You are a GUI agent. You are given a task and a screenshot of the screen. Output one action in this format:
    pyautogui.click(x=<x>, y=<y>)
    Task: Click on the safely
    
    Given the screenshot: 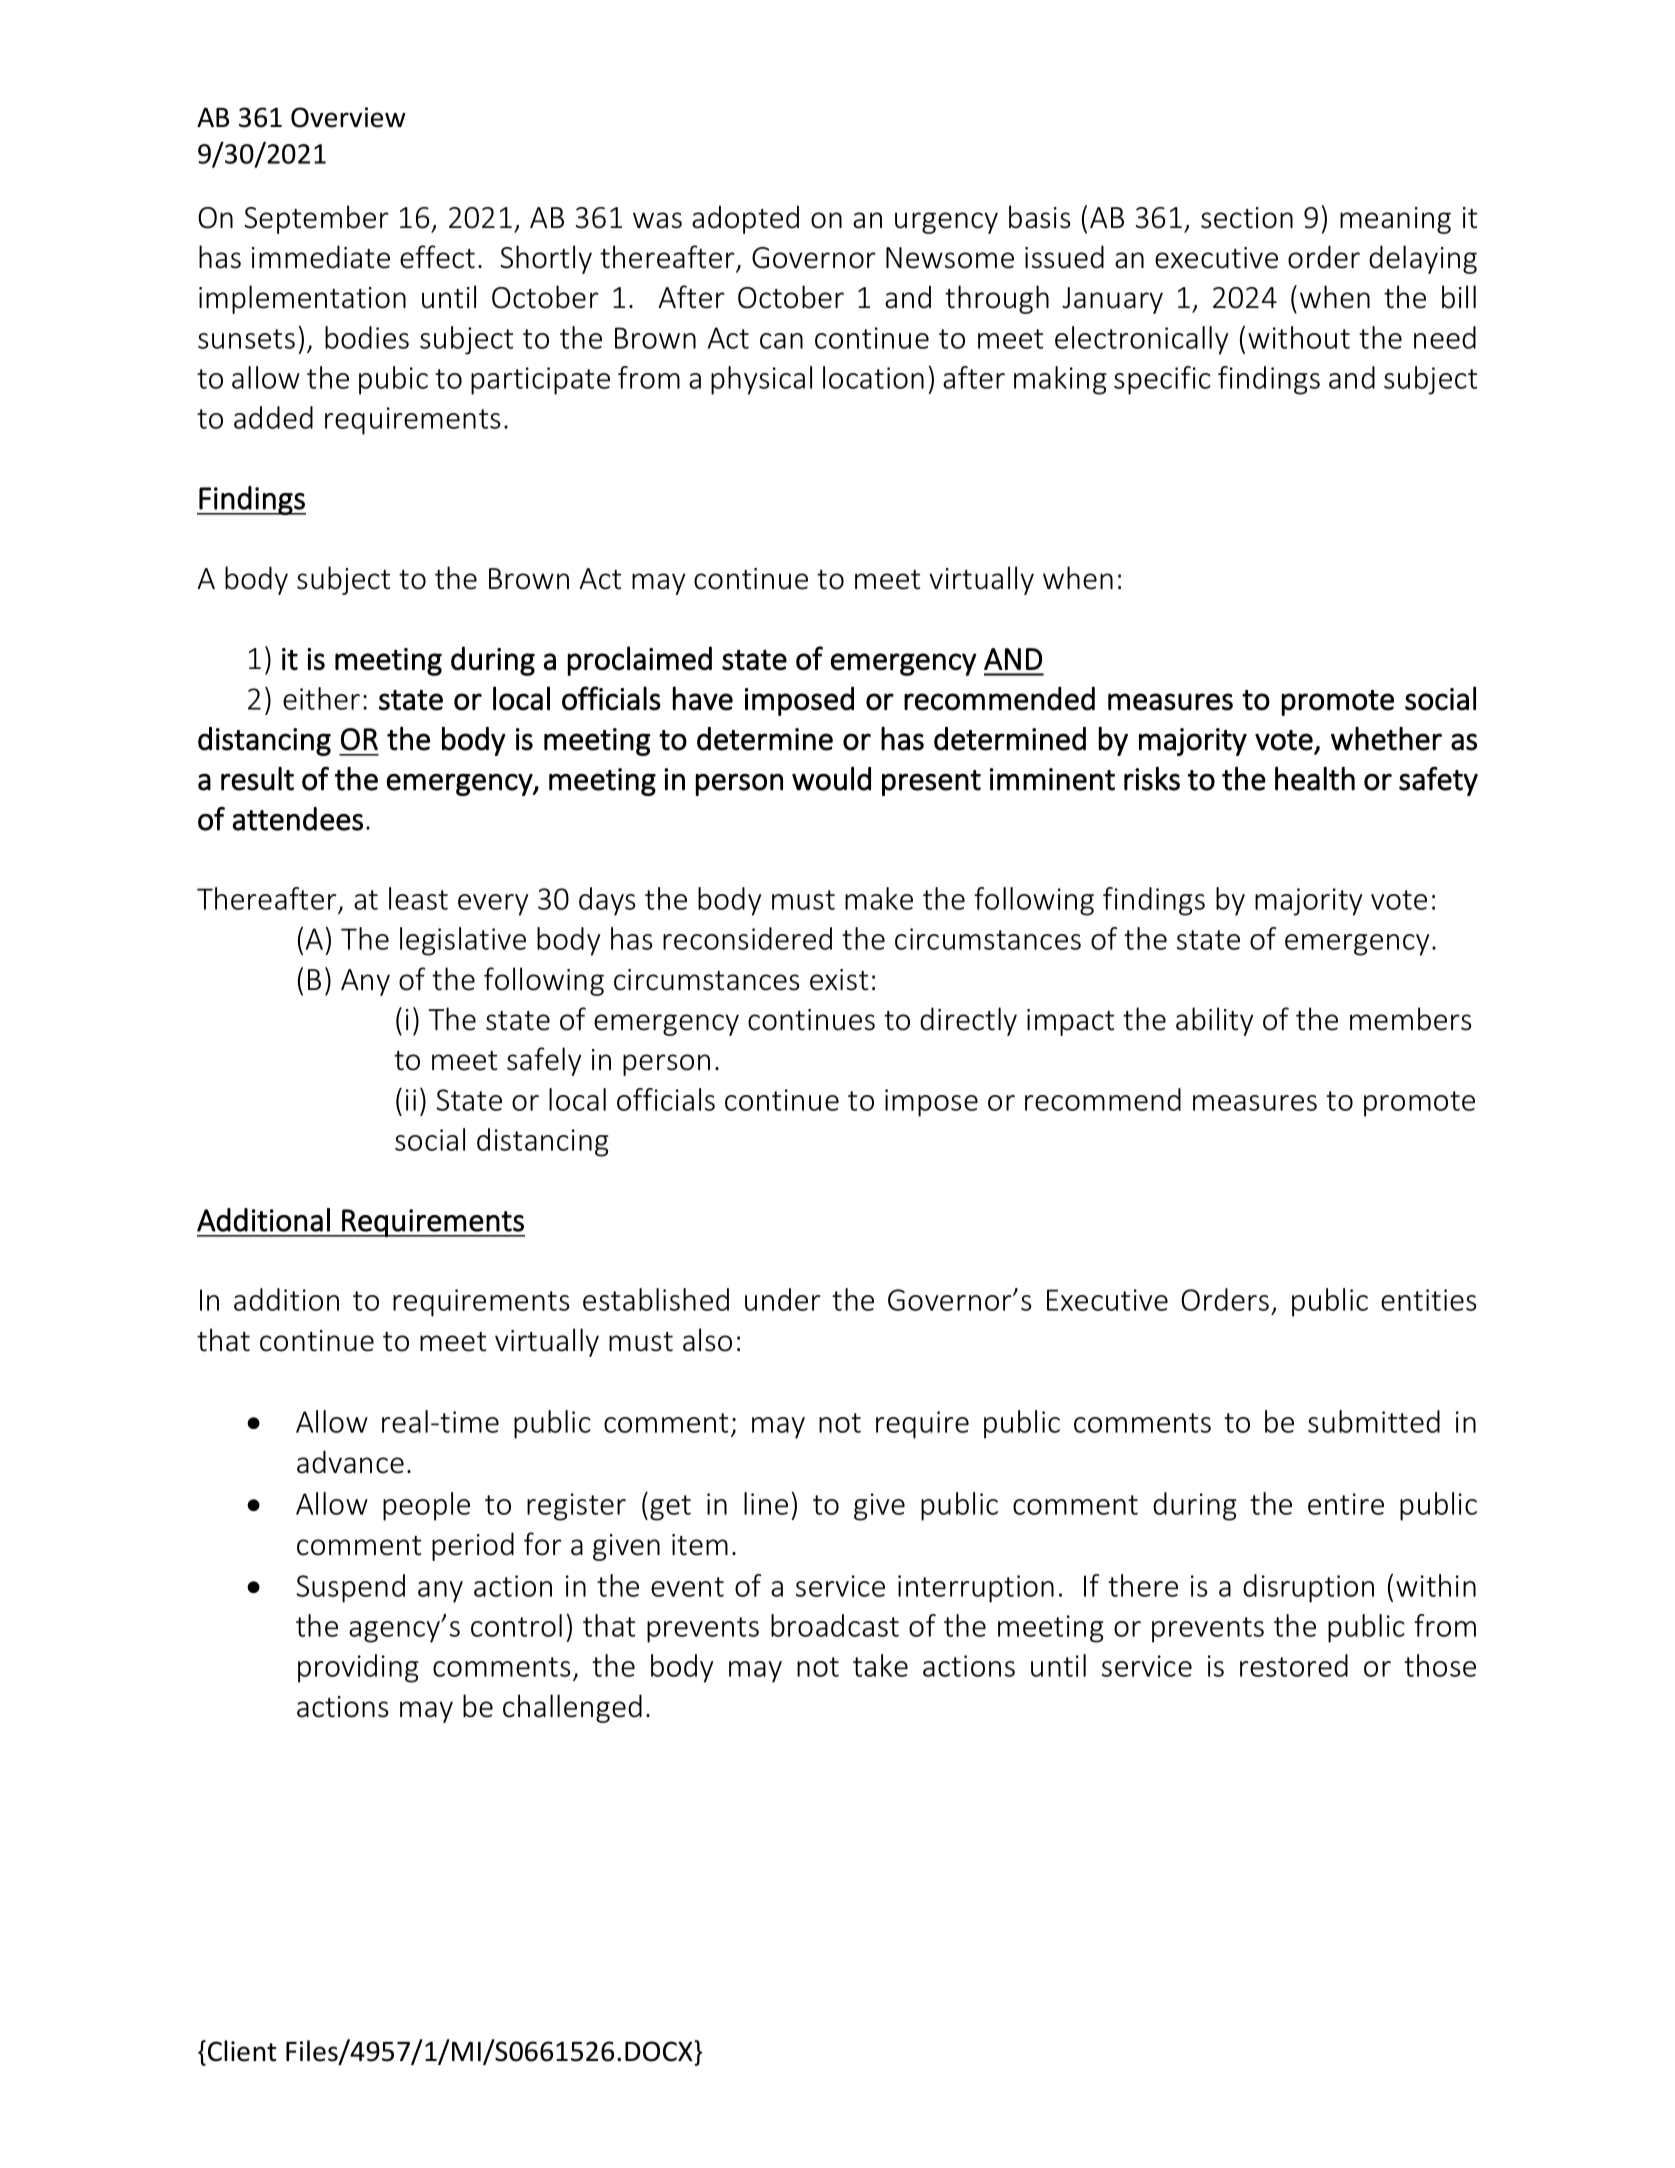 What is the action you would take?
    pyautogui.click(x=544, y=1061)
